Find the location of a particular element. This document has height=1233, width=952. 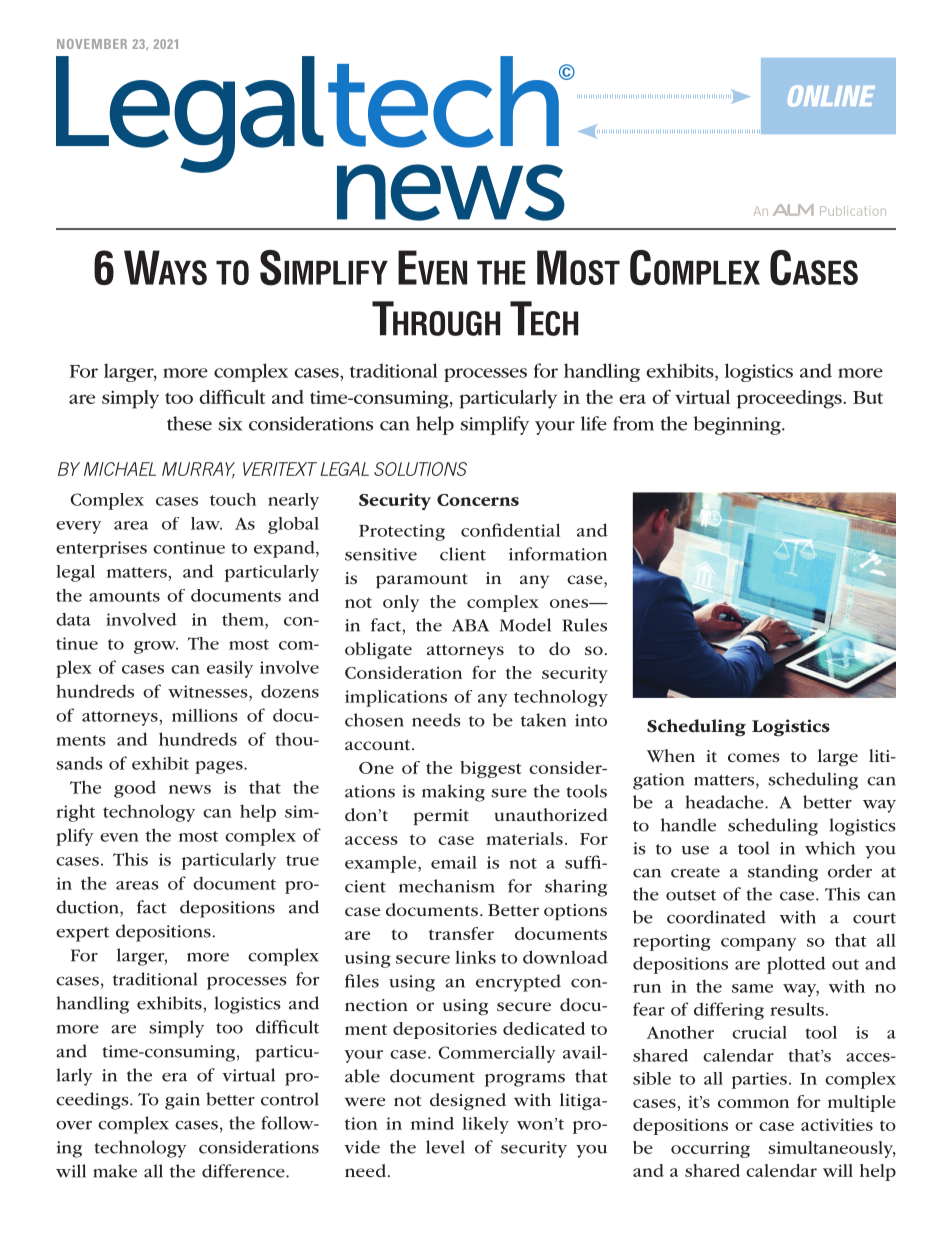

But is located at coordinates (868, 397).
